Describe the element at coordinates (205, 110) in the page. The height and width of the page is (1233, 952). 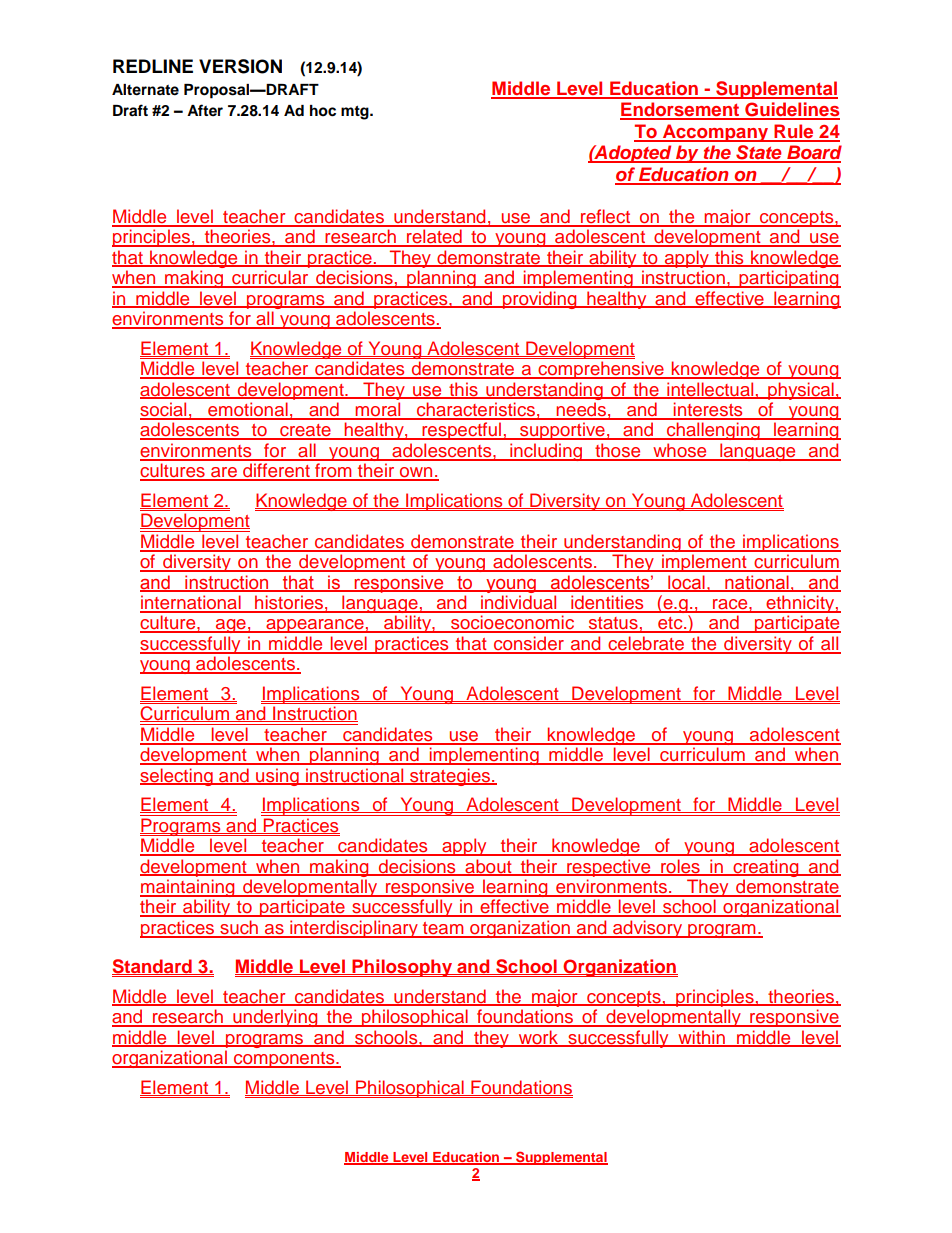
I see `After` at that location.
